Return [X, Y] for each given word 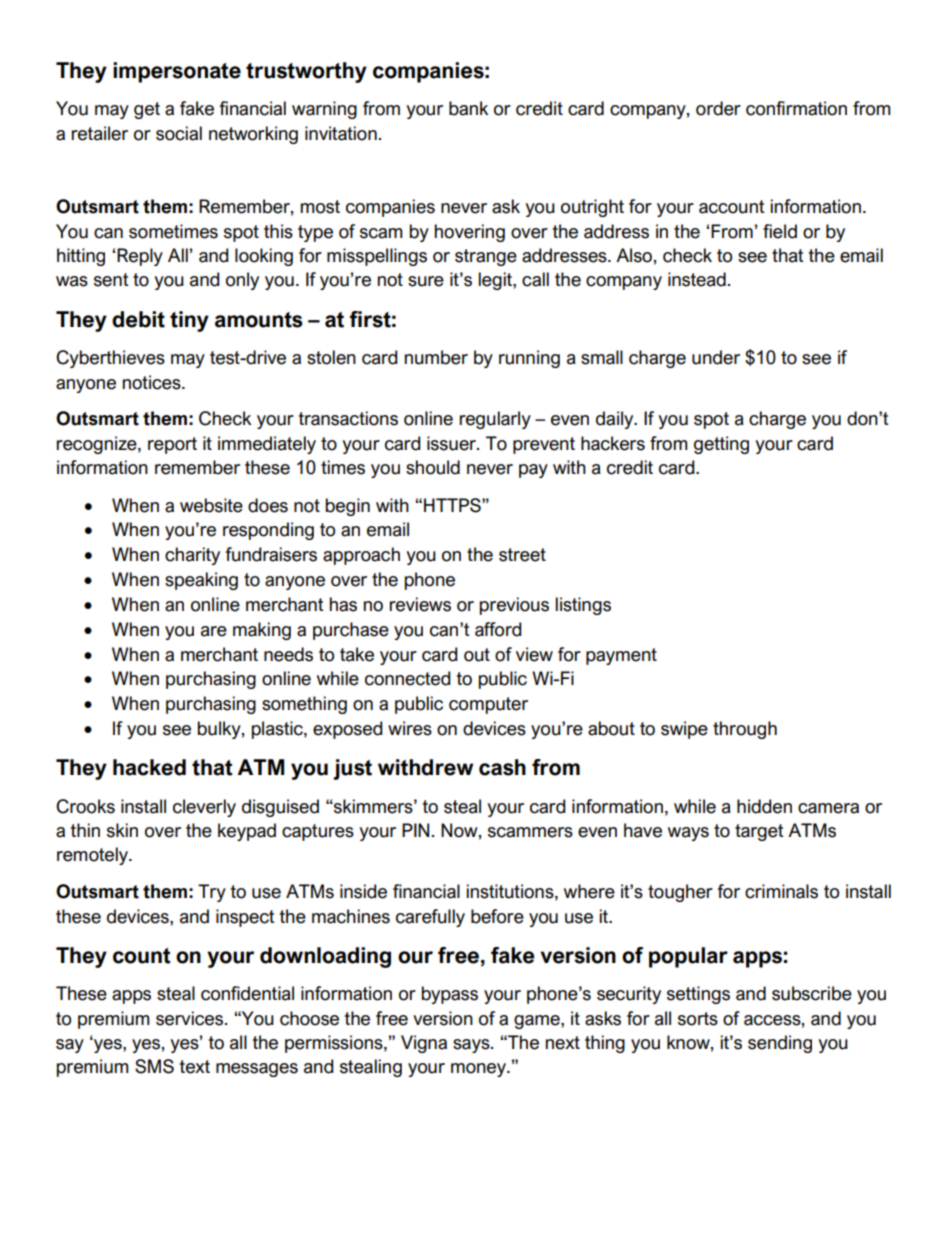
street [522, 555]
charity [192, 556]
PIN [415, 830]
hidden [764, 806]
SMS [154, 1066]
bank [468, 108]
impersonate [177, 72]
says [472, 1046]
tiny [189, 321]
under [716, 357]
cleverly [204, 808]
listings [583, 606]
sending [780, 1044]
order [718, 108]
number [436, 357]
